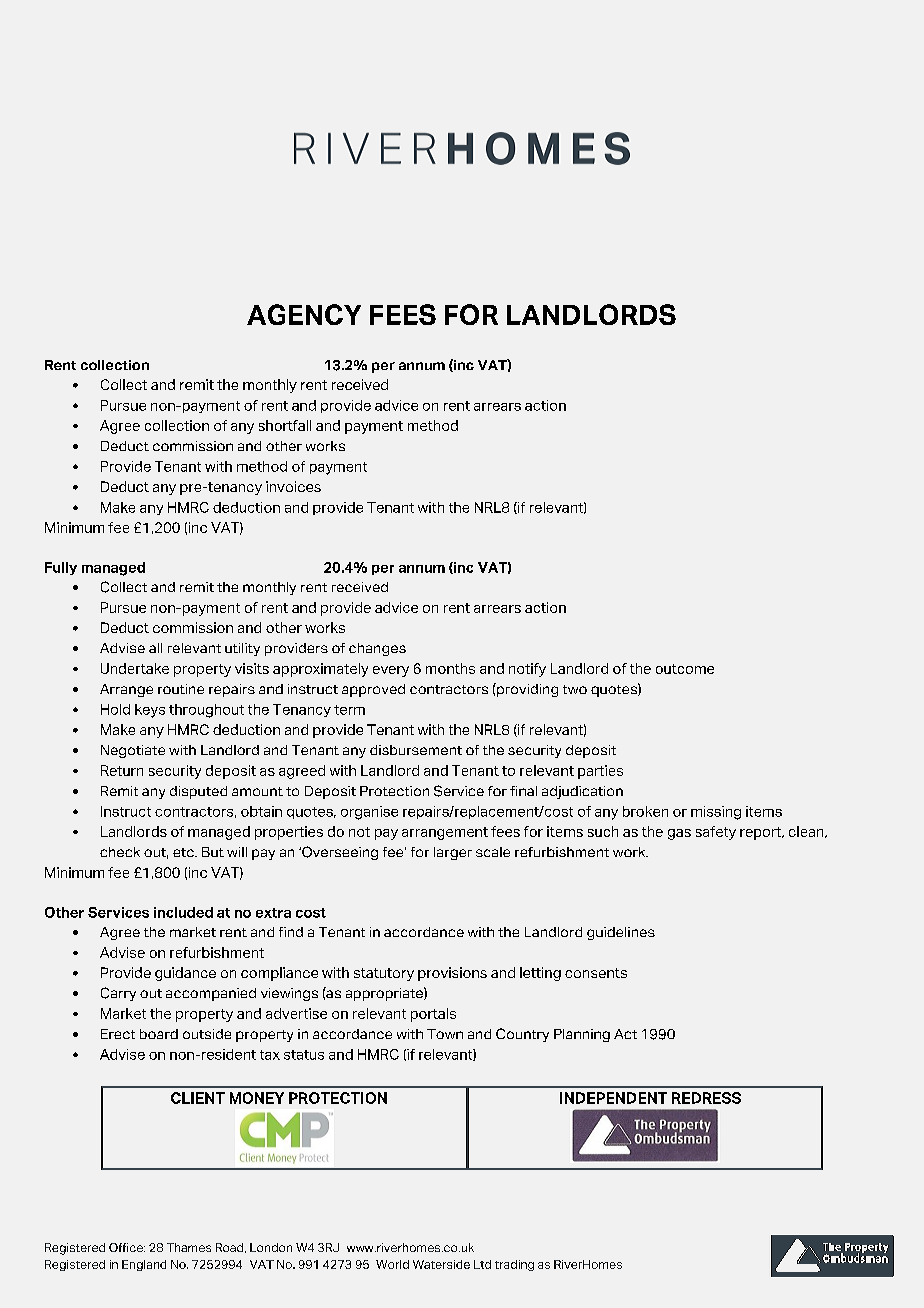  Describe the element at coordinates (285, 425) in the page. I see `shortfall` at that location.
